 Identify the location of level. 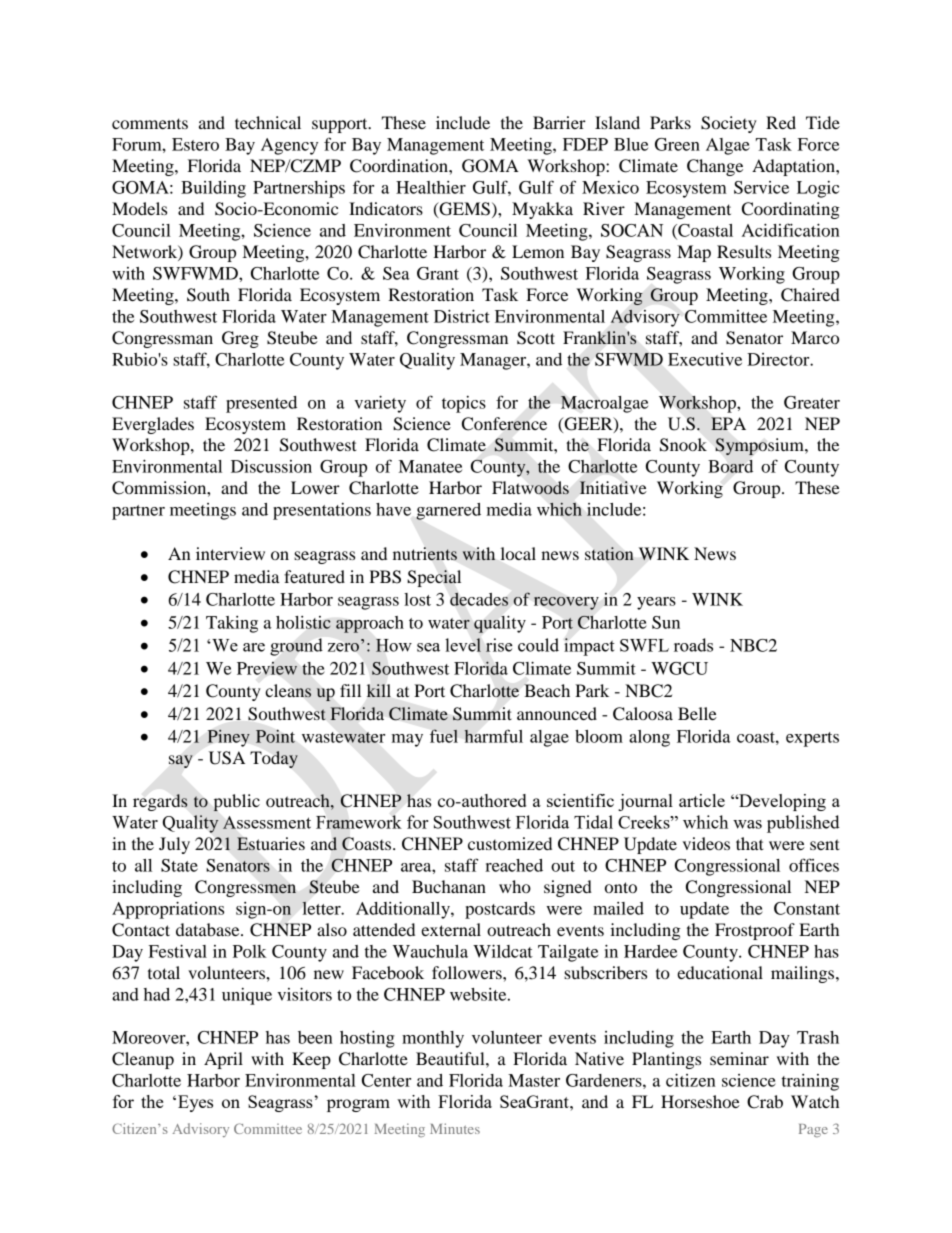
(463, 645).
